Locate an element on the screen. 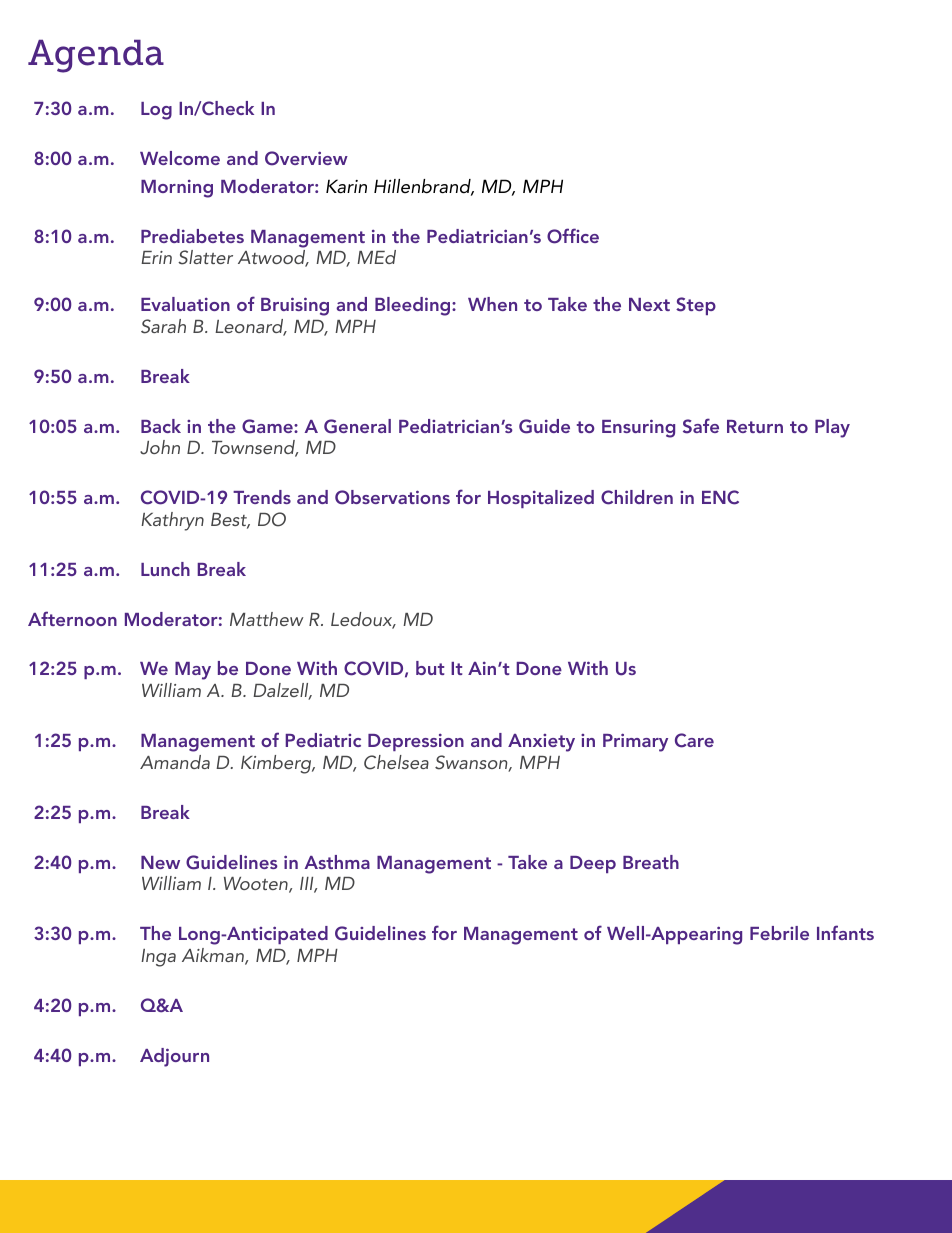 The height and width of the screenshot is (1233, 952). Log is located at coordinates (156, 111).
